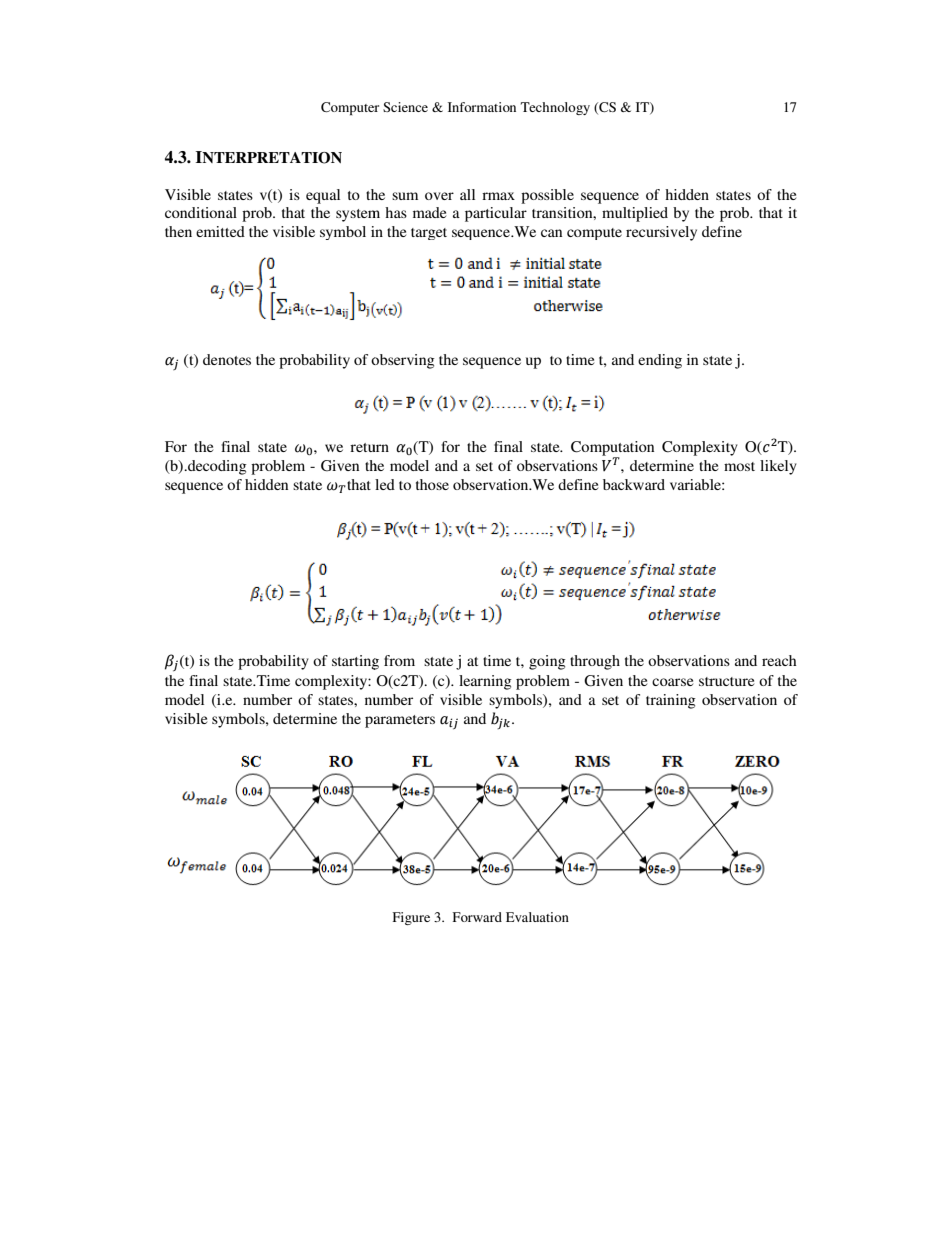 The height and width of the screenshot is (1233, 952). What do you see at coordinates (477, 917) in the screenshot?
I see `Forward` at bounding box center [477, 917].
